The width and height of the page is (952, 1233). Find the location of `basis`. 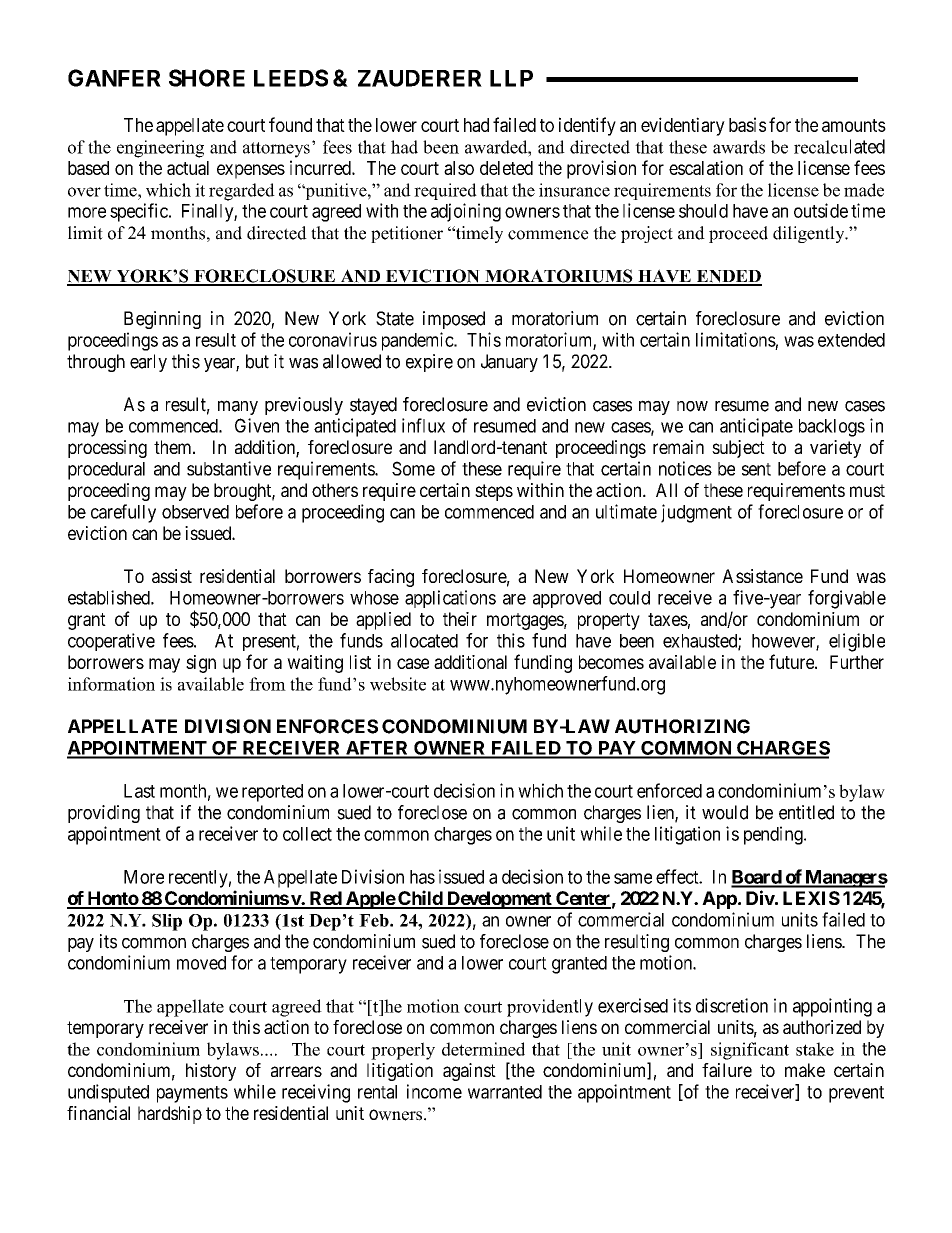

basis is located at coordinates (747, 124).
